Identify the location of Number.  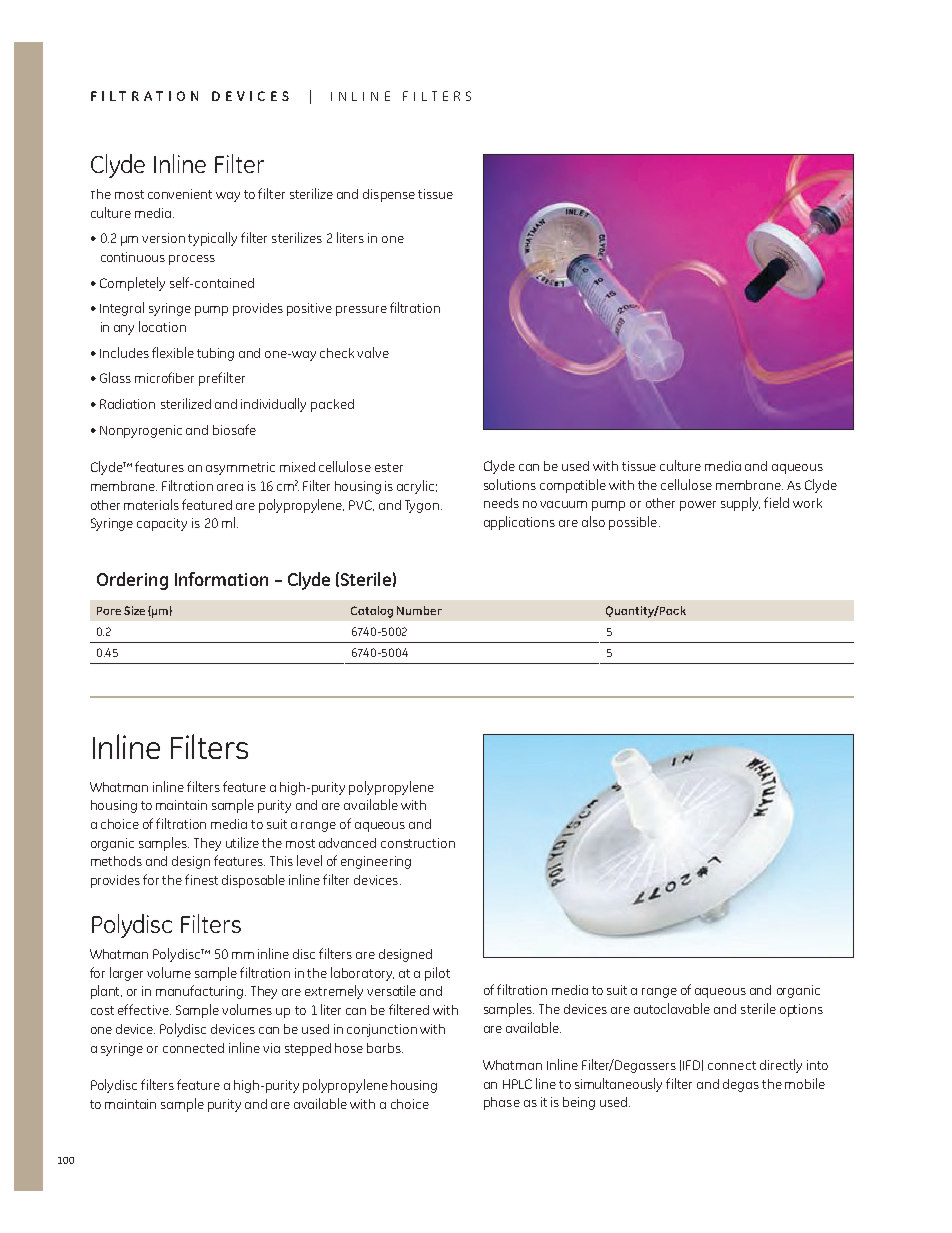
(419, 610).
